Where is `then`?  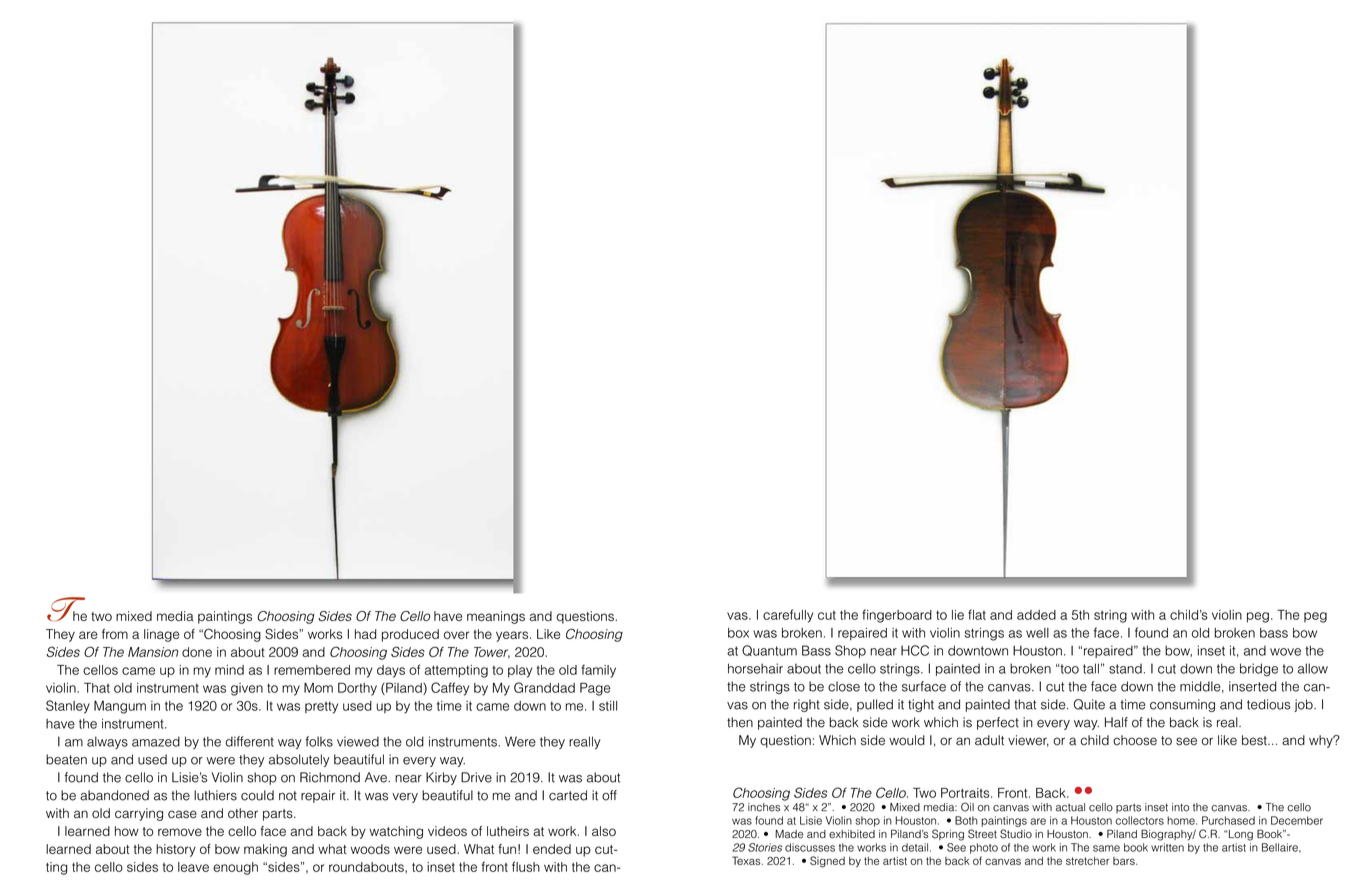
then is located at coordinates (740, 722).
